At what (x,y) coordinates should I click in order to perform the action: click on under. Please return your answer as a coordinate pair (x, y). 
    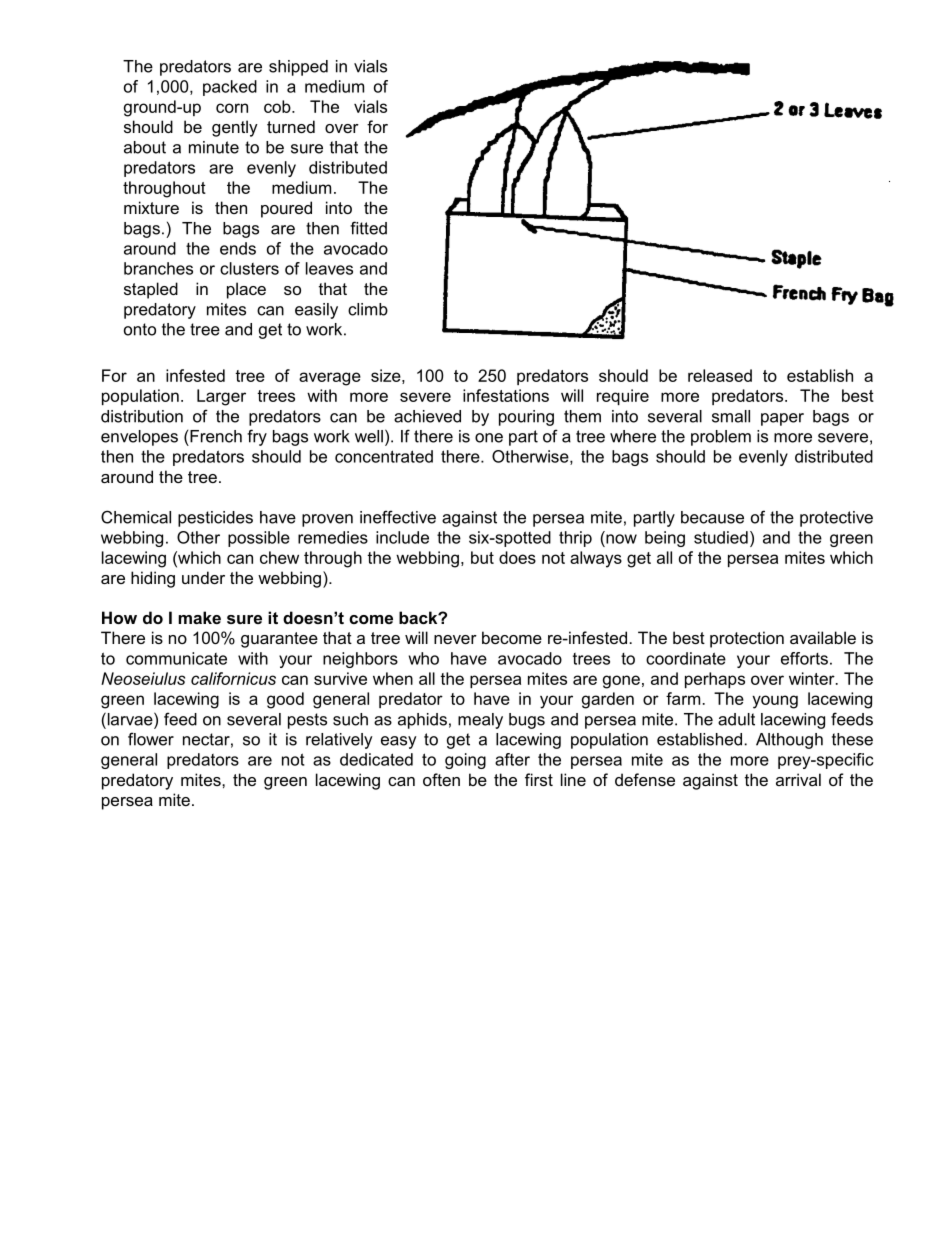
    Looking at the image, I should click on (203, 577).
